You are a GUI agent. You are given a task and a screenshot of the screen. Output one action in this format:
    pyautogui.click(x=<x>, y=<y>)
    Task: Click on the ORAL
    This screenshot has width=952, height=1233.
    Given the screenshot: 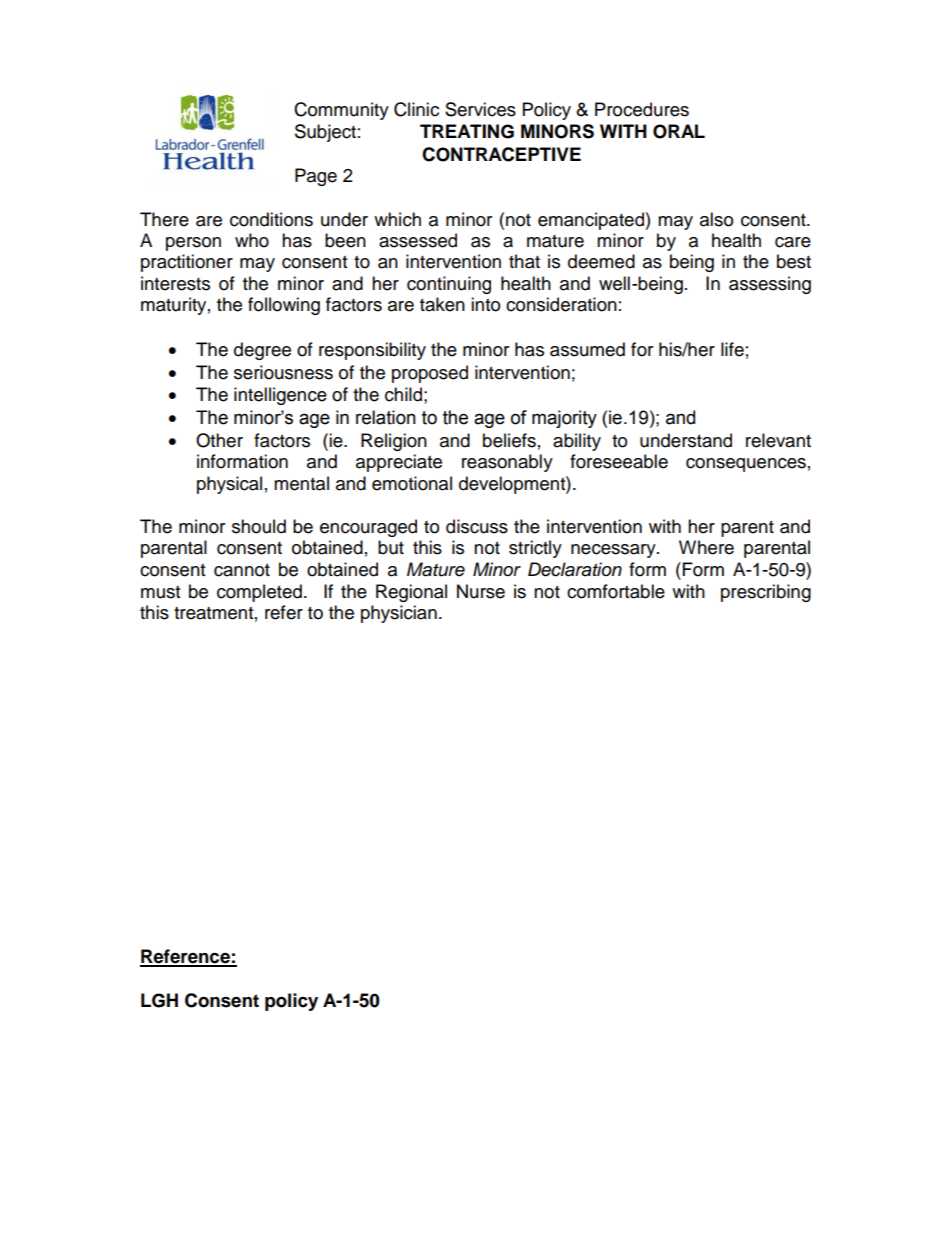 What is the action you would take?
    pyautogui.click(x=679, y=131)
